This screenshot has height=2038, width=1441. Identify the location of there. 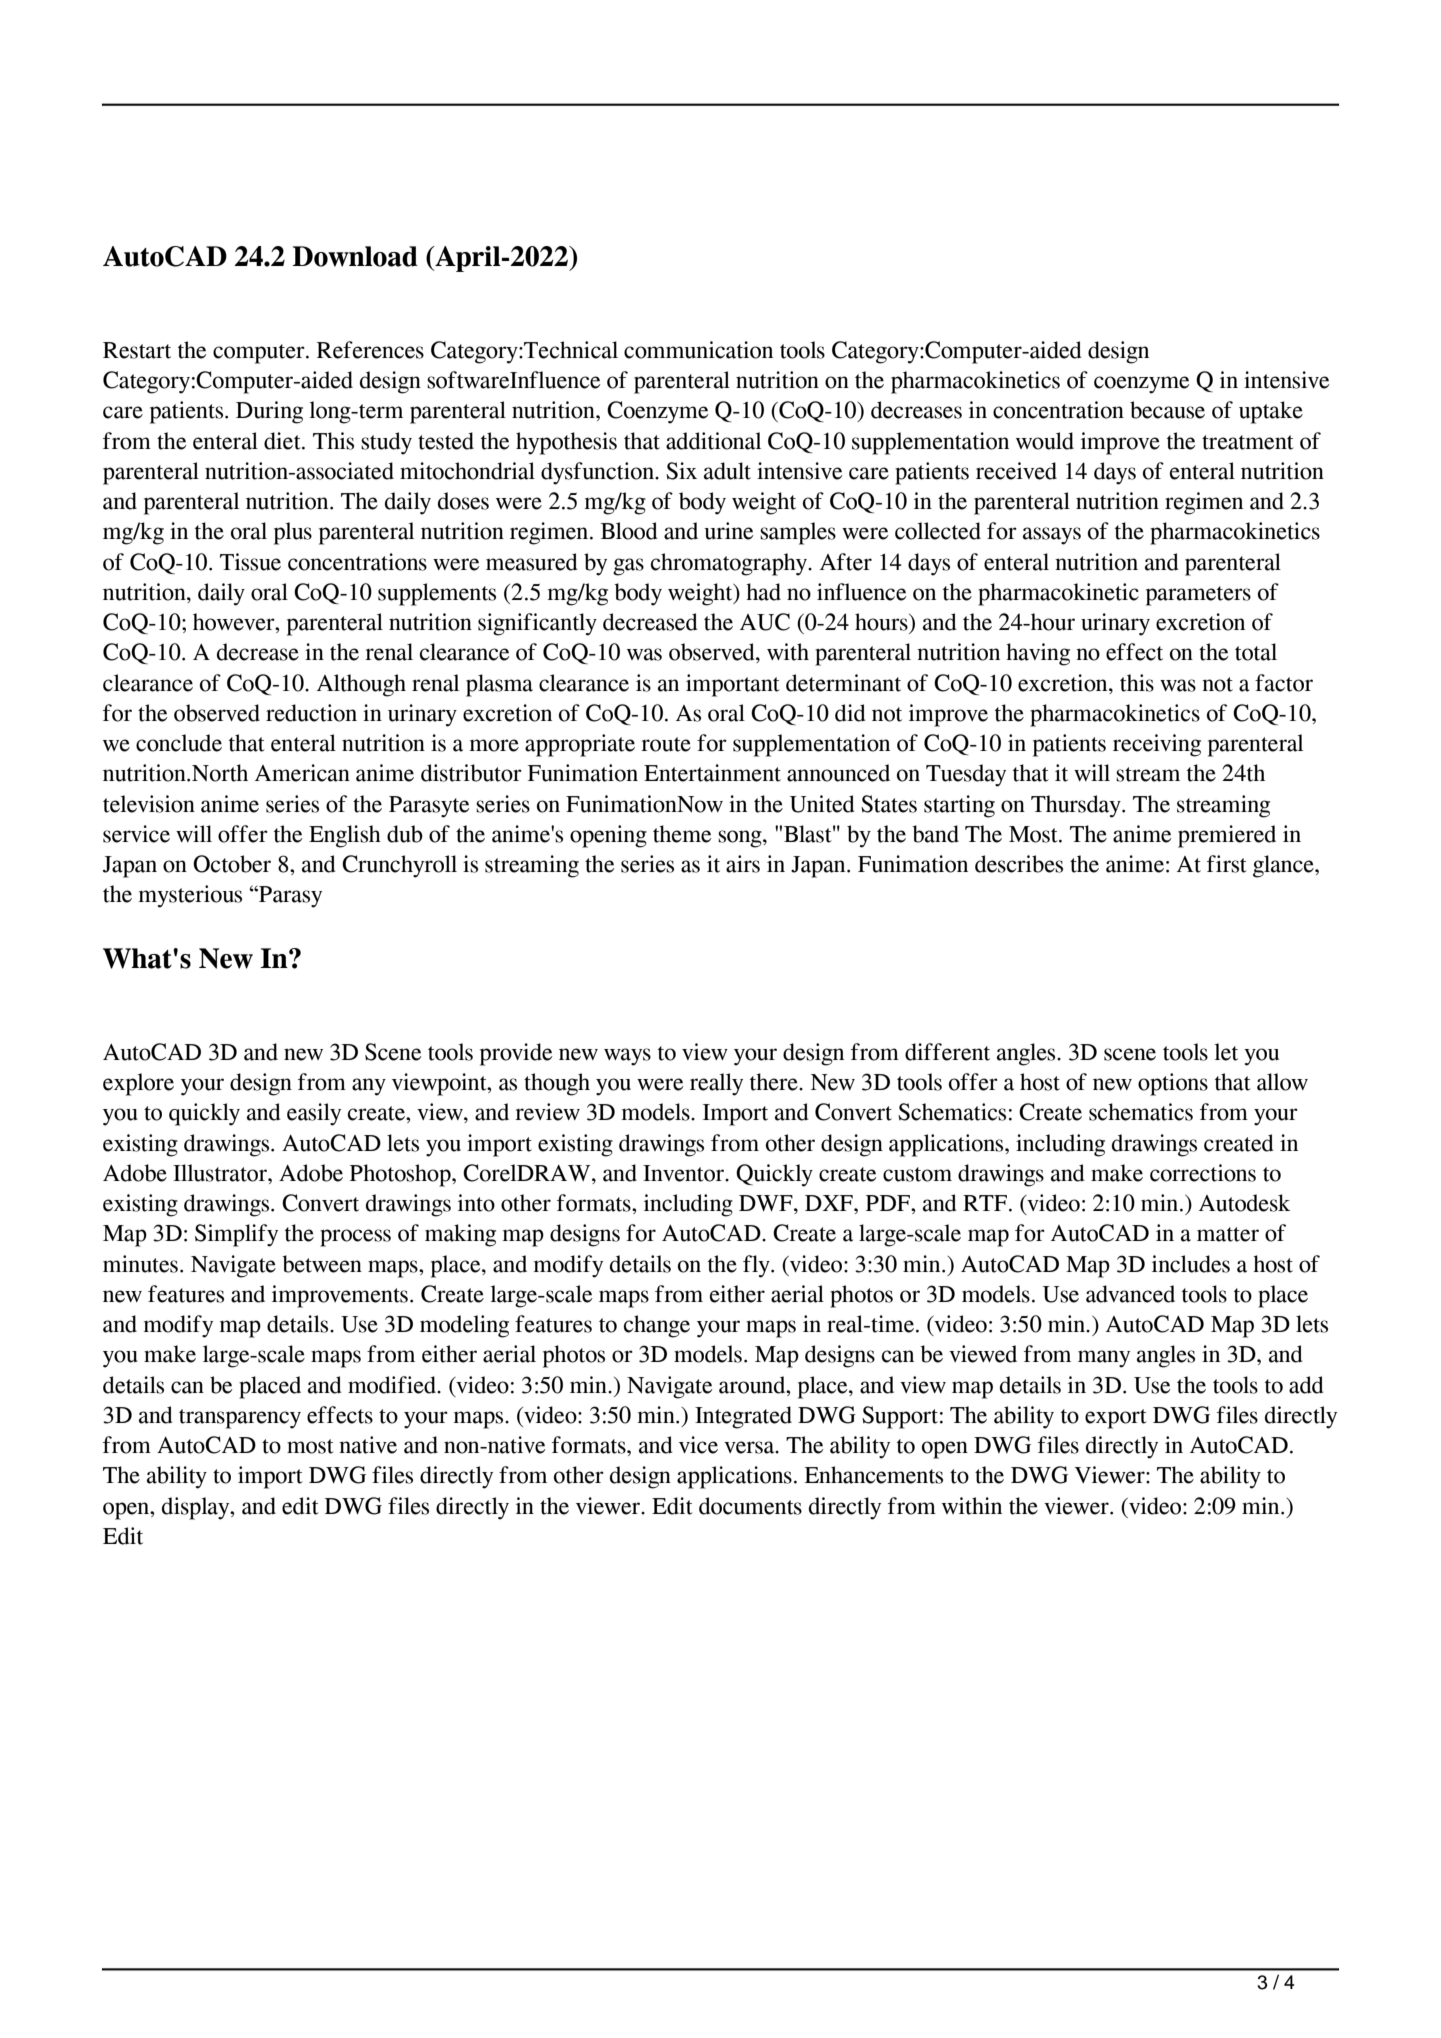
(775, 1082).
